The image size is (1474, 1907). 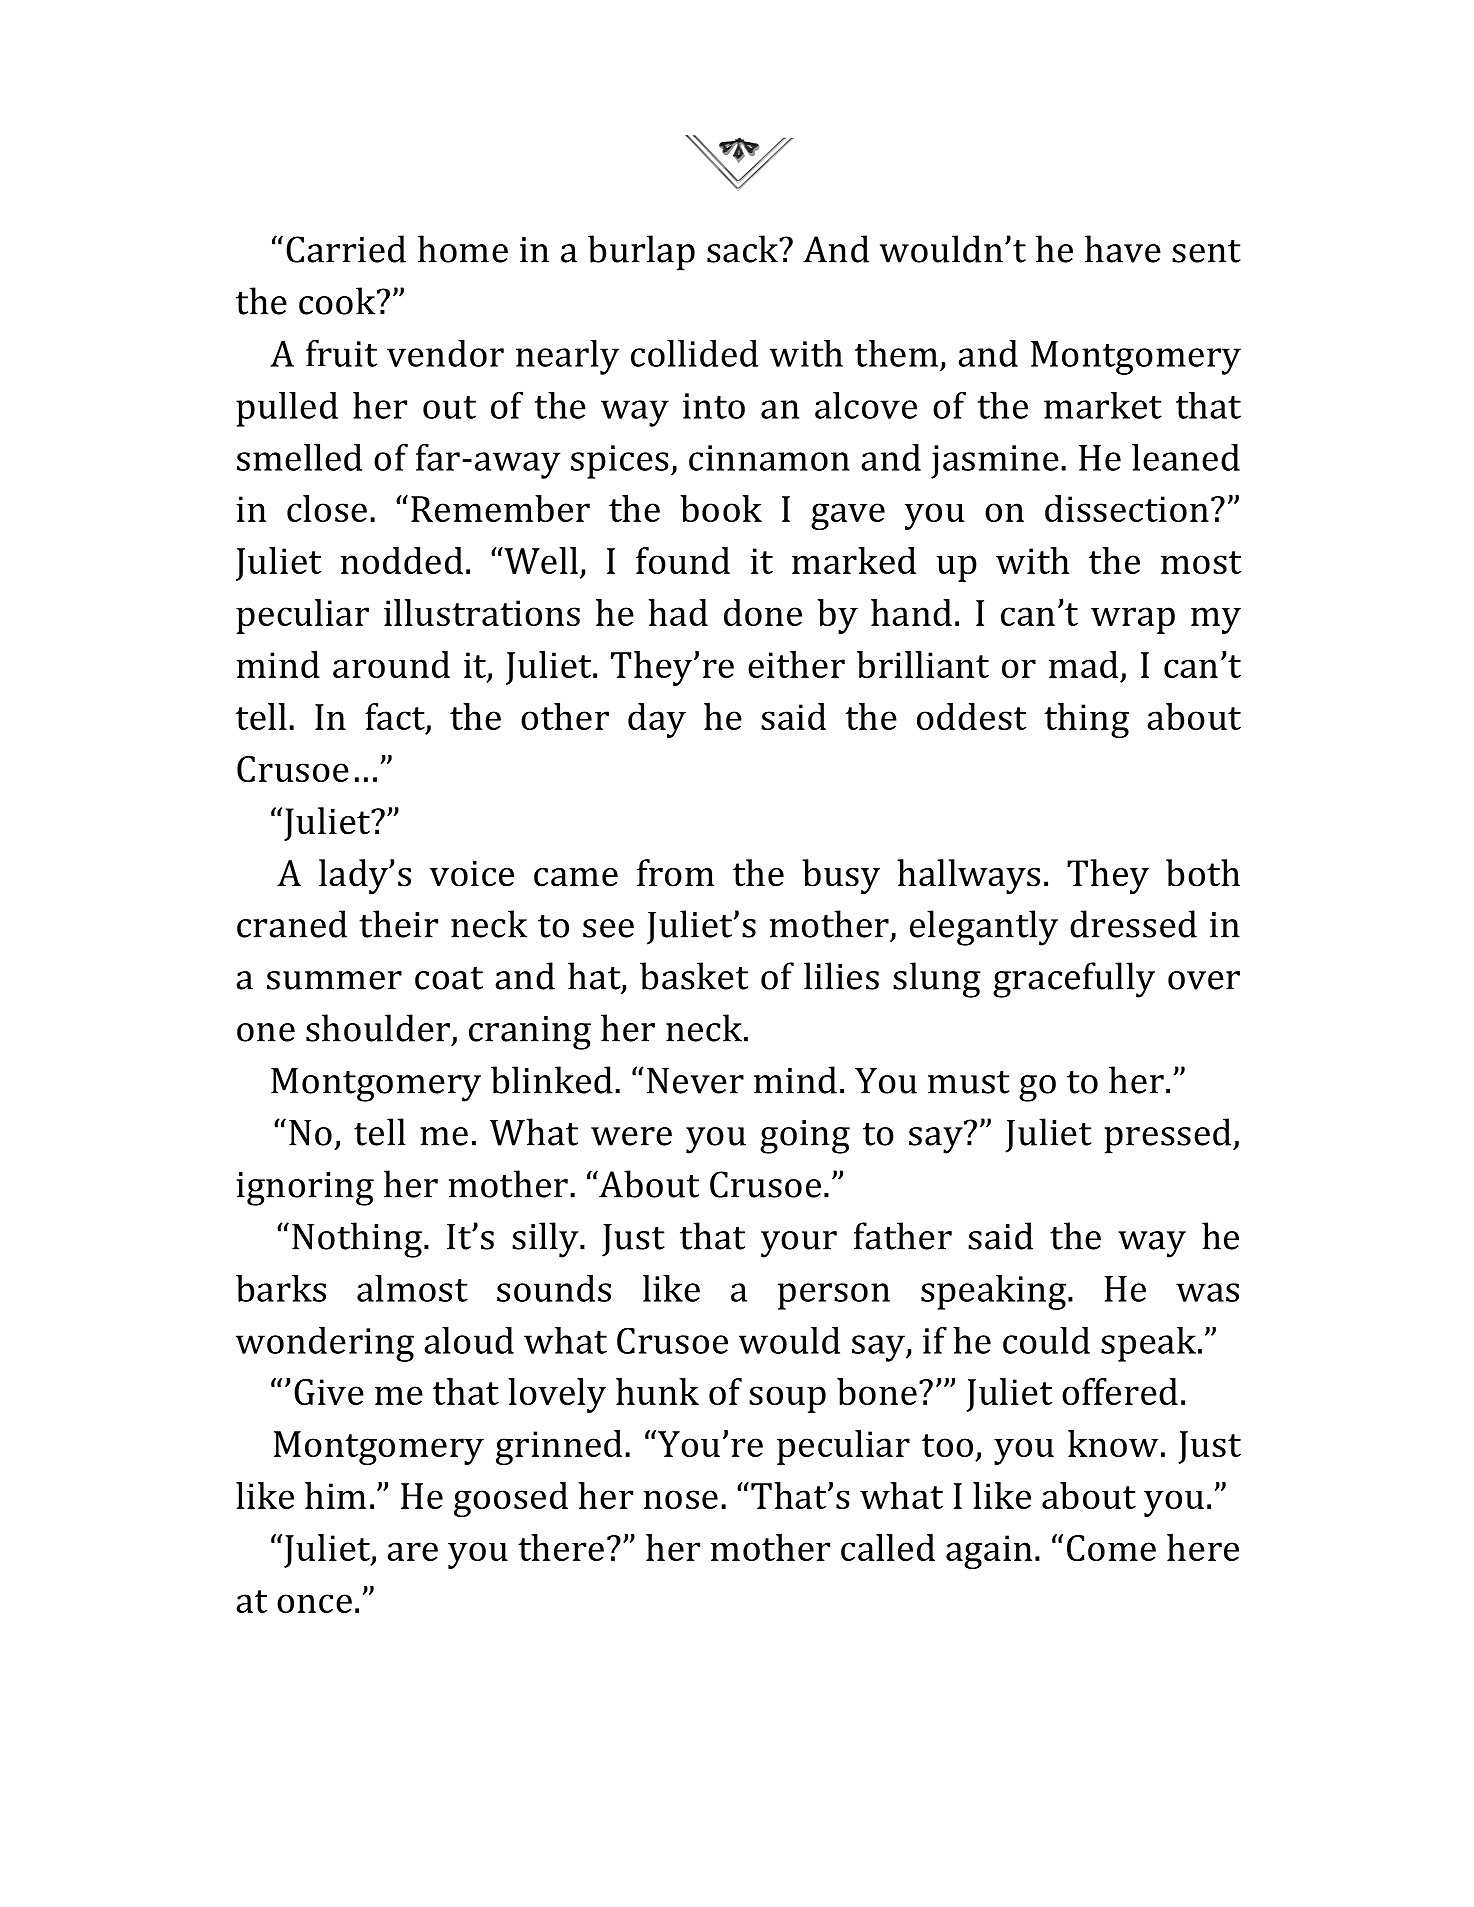 I want to click on dressed, so click(x=1133, y=924).
